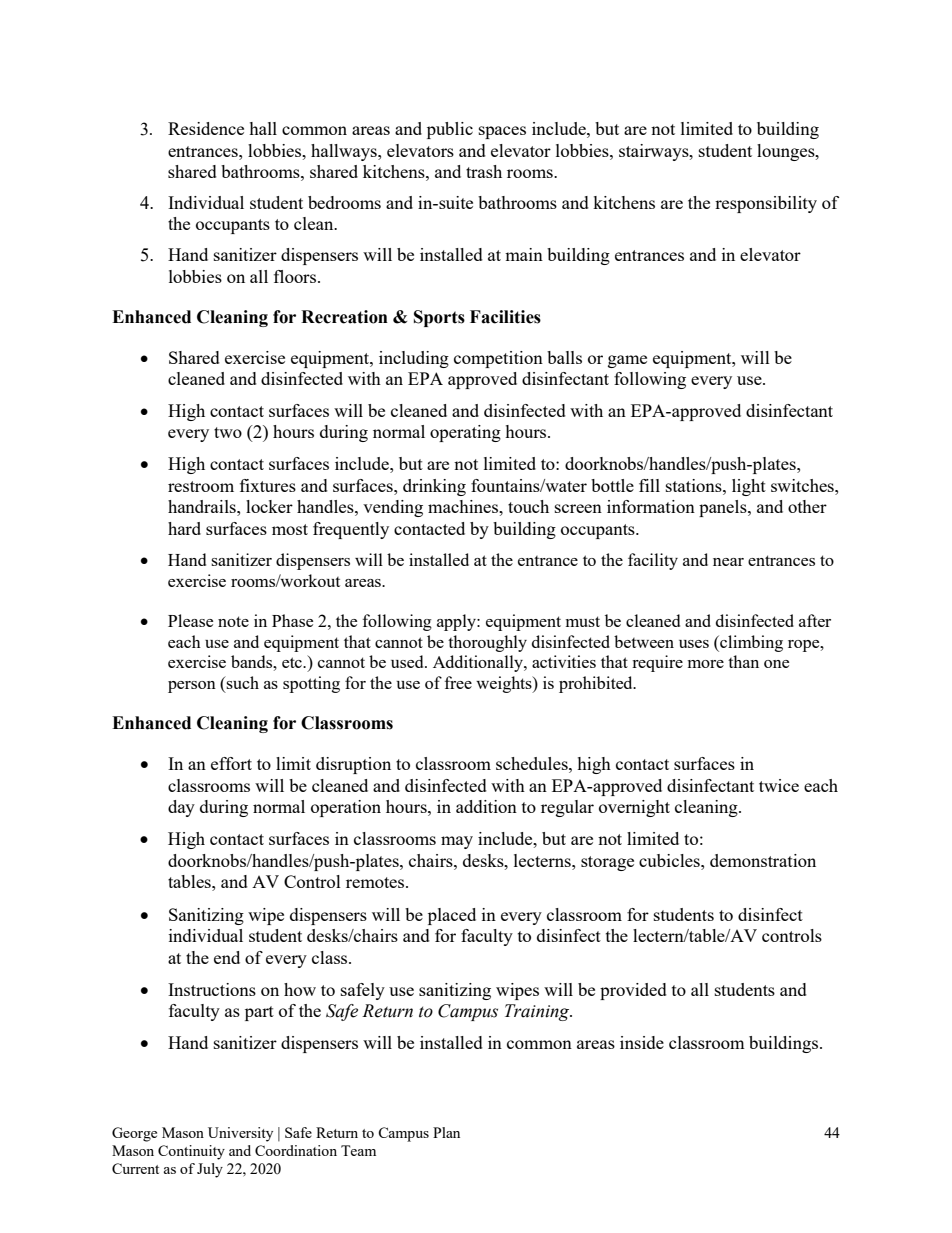  I want to click on Residence, so click(206, 128).
